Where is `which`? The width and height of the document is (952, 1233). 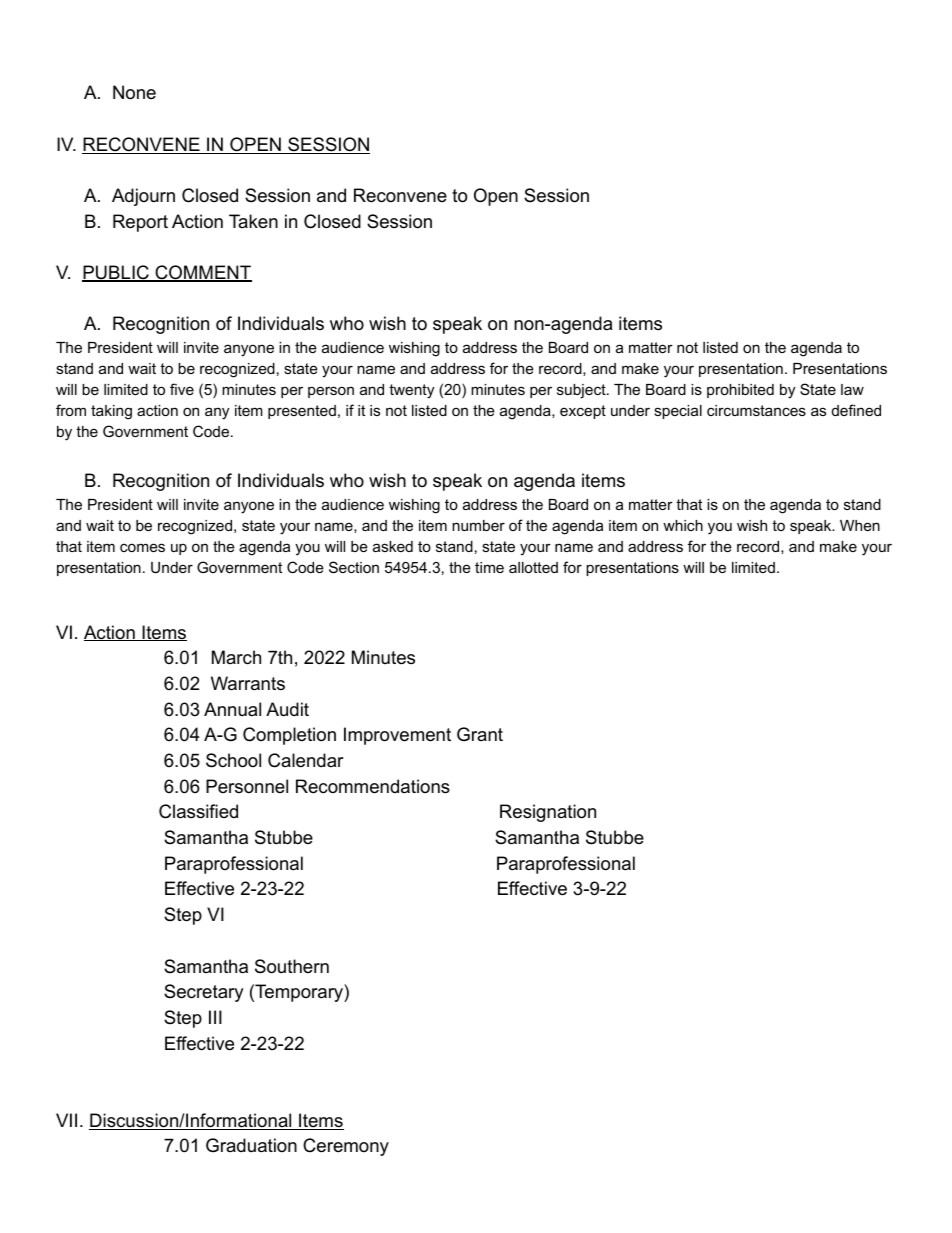 which is located at coordinates (683, 525).
